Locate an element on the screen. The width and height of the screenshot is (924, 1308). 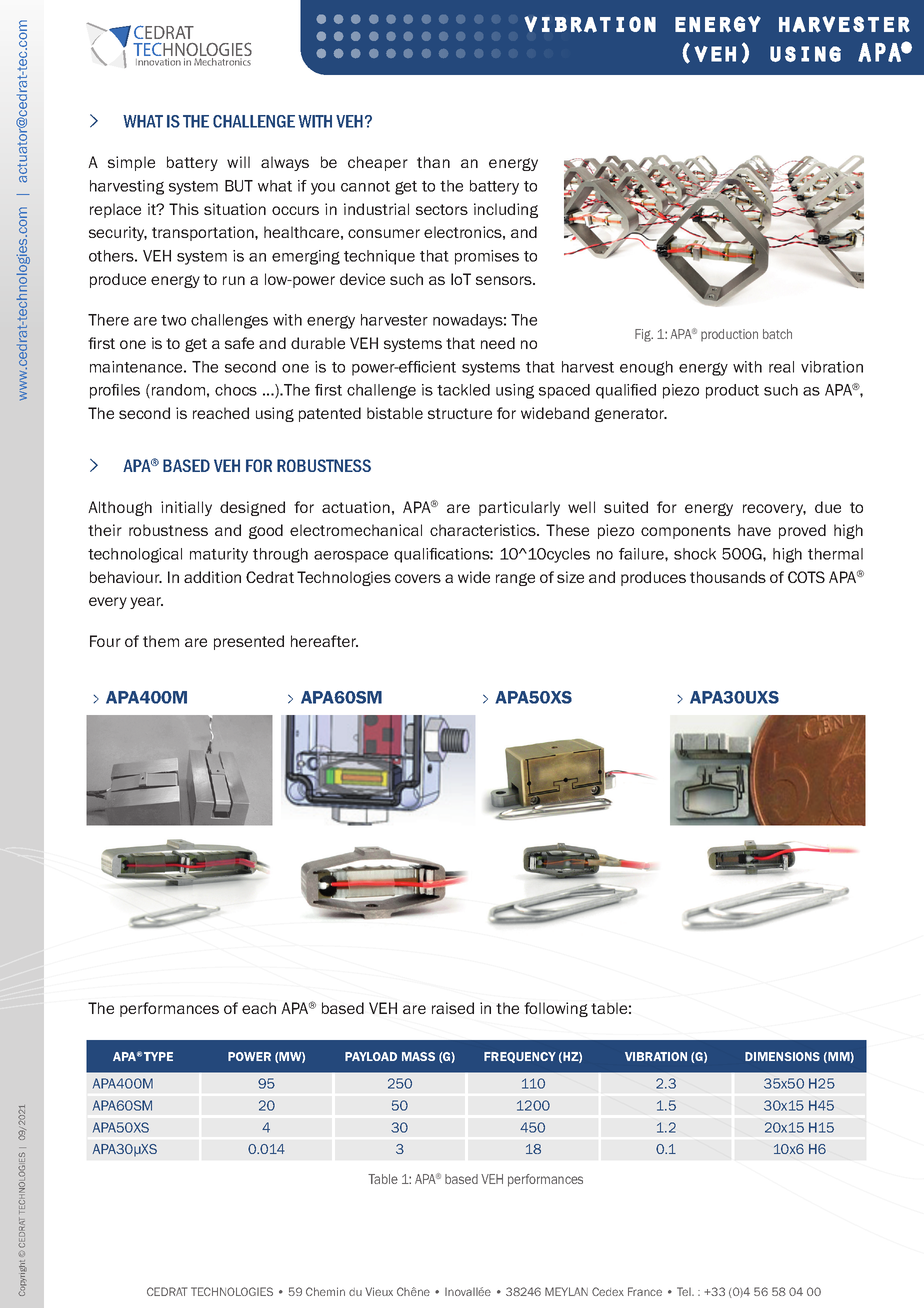
need is located at coordinates (498, 343).
